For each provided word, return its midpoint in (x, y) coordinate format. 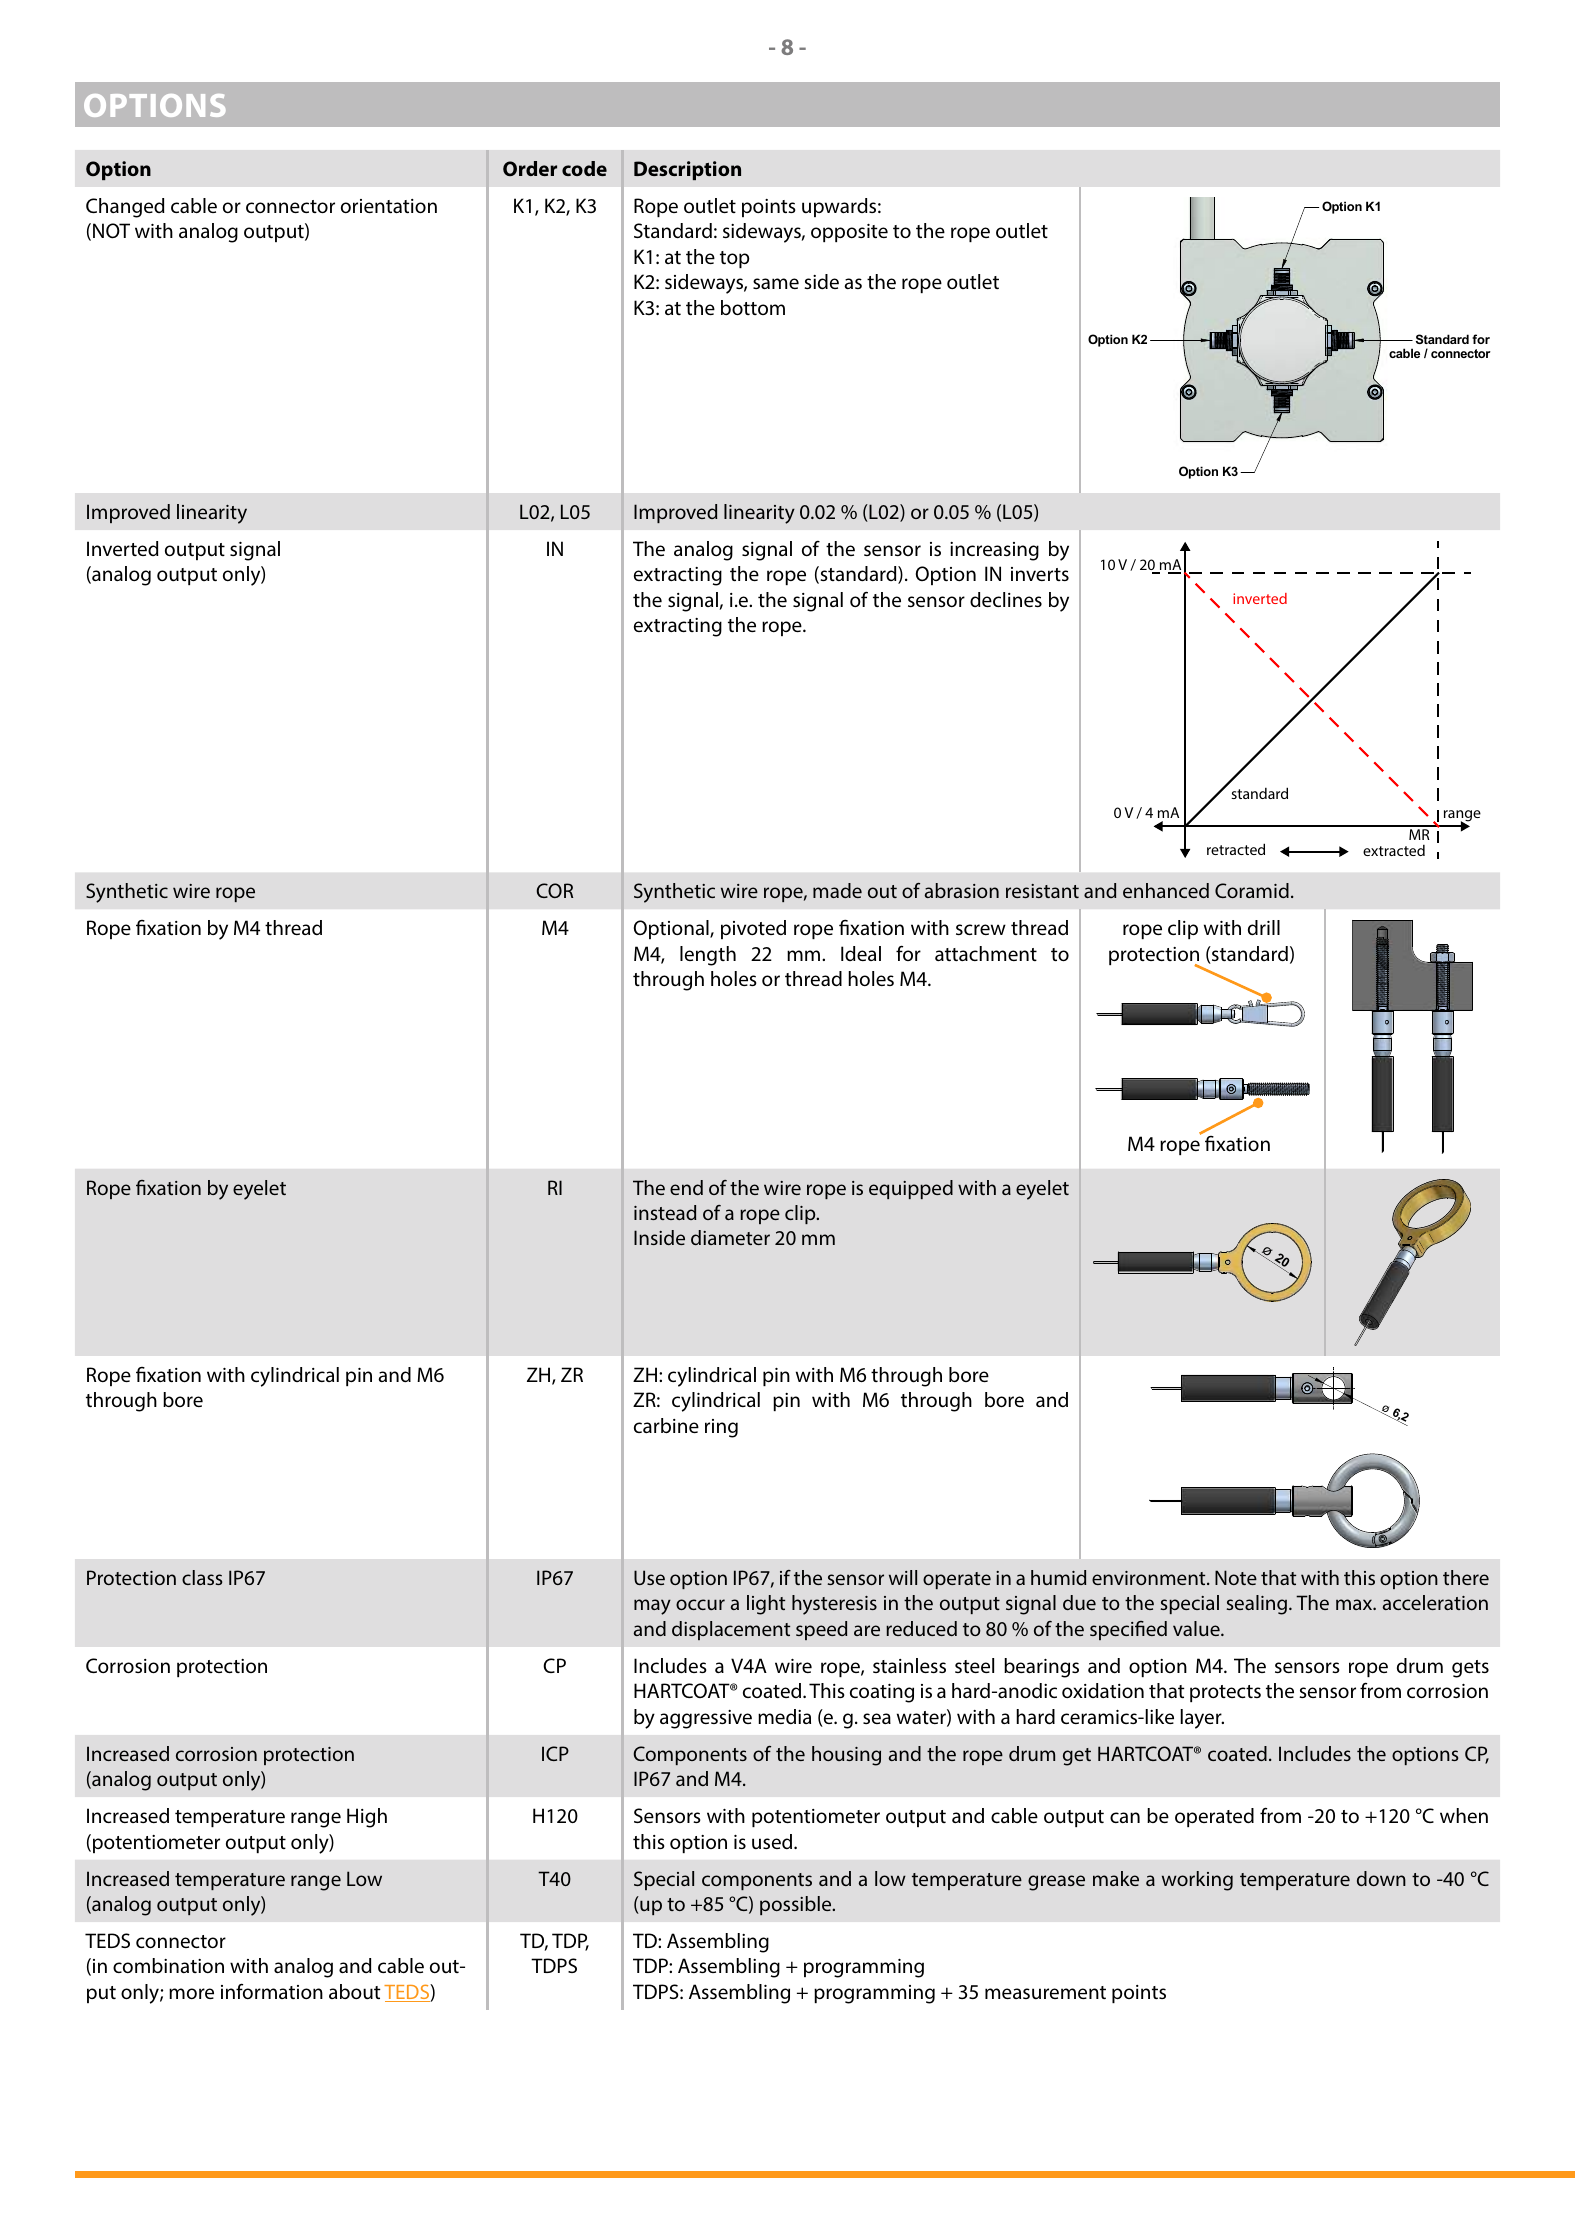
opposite (849, 233)
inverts (1040, 574)
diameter (730, 1237)
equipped (911, 1189)
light (766, 1605)
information (272, 1991)
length (708, 956)
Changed (125, 208)
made (837, 890)
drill (1264, 927)
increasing (994, 551)
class (202, 1577)
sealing (1258, 1605)
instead (665, 1212)
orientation (389, 206)
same (776, 283)
